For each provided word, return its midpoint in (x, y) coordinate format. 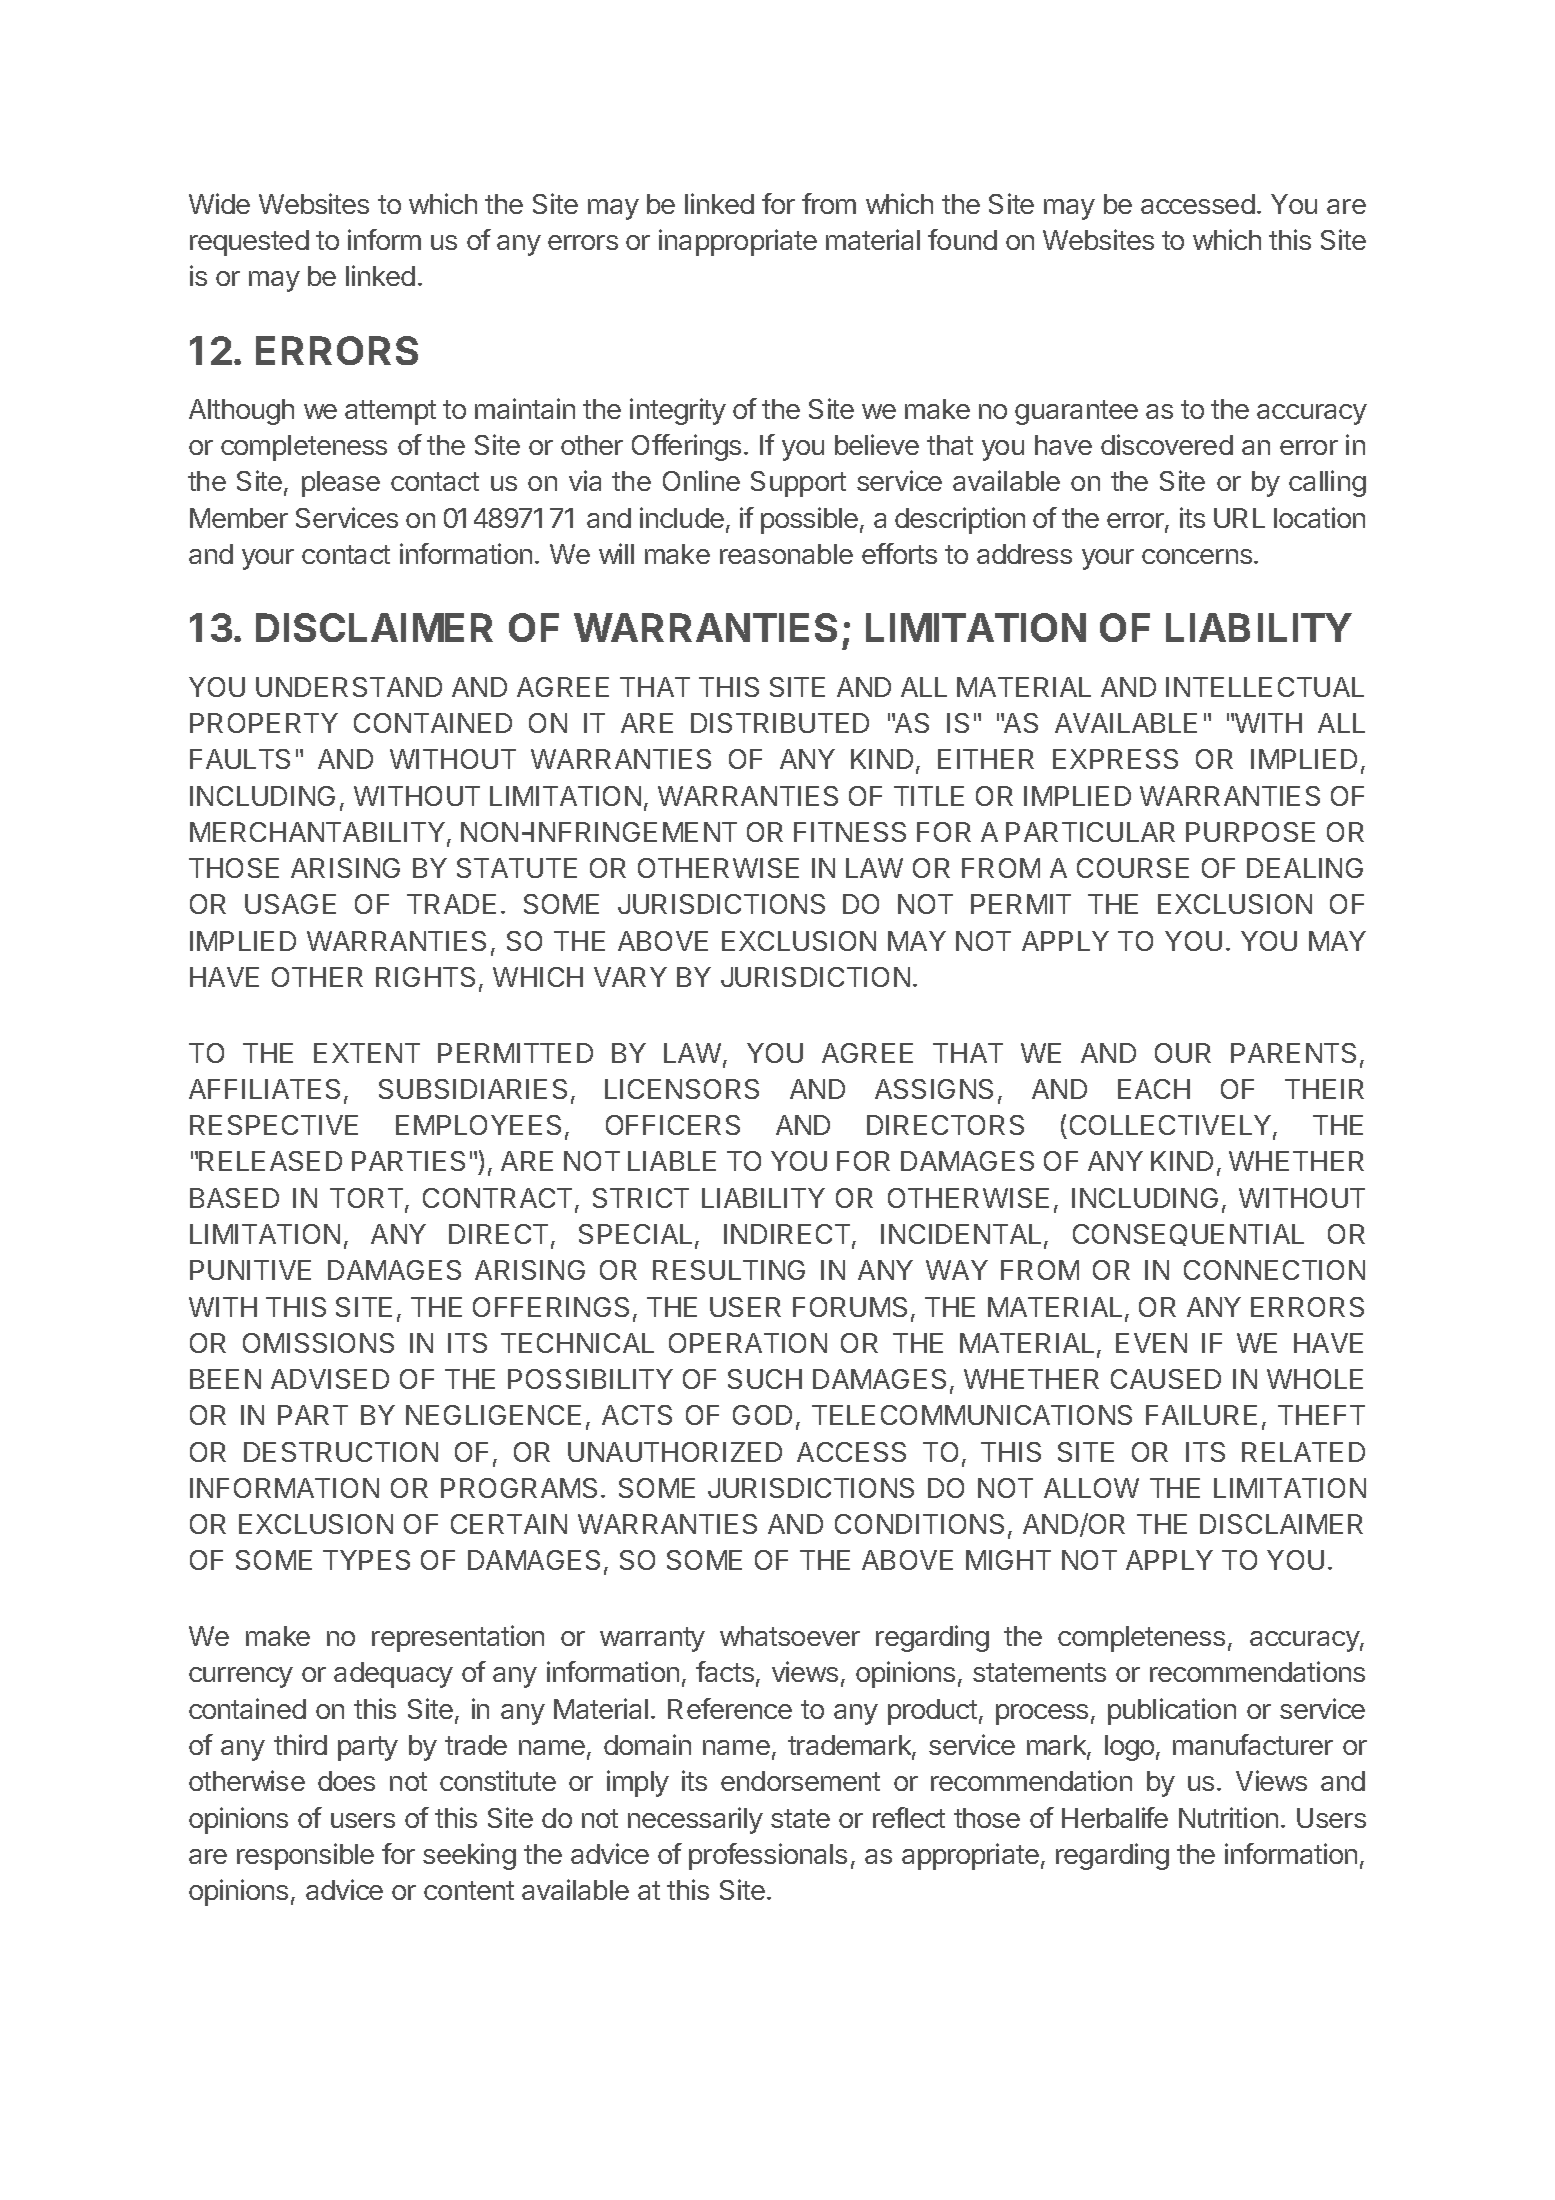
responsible (305, 1856)
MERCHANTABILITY (317, 832)
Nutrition (1228, 1817)
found (962, 239)
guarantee (1076, 412)
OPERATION (748, 1343)
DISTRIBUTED (780, 723)
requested (249, 243)
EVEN (1151, 1343)
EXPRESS (1115, 759)
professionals (768, 1856)
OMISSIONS (318, 1343)
